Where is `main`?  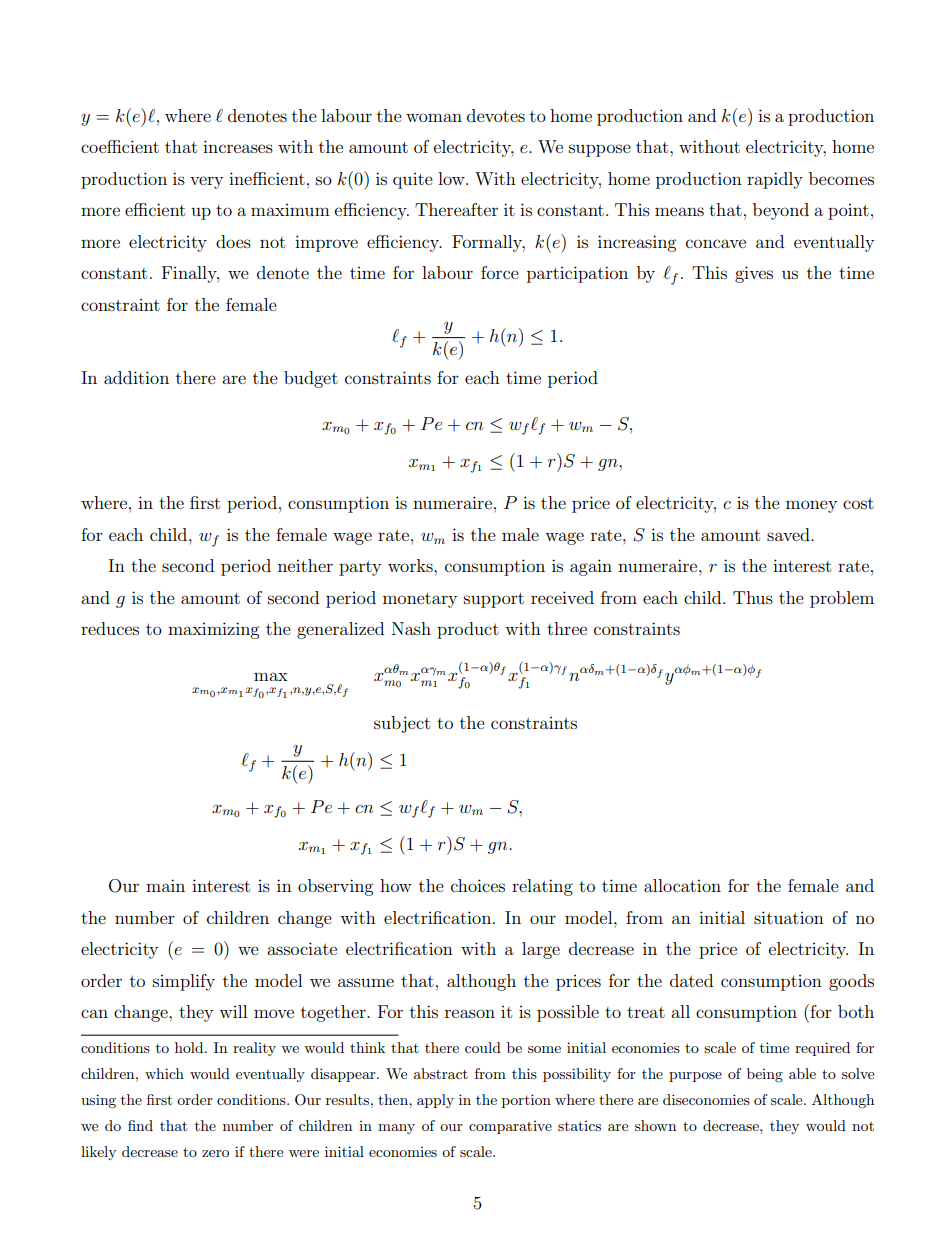 main is located at coordinates (165, 885).
